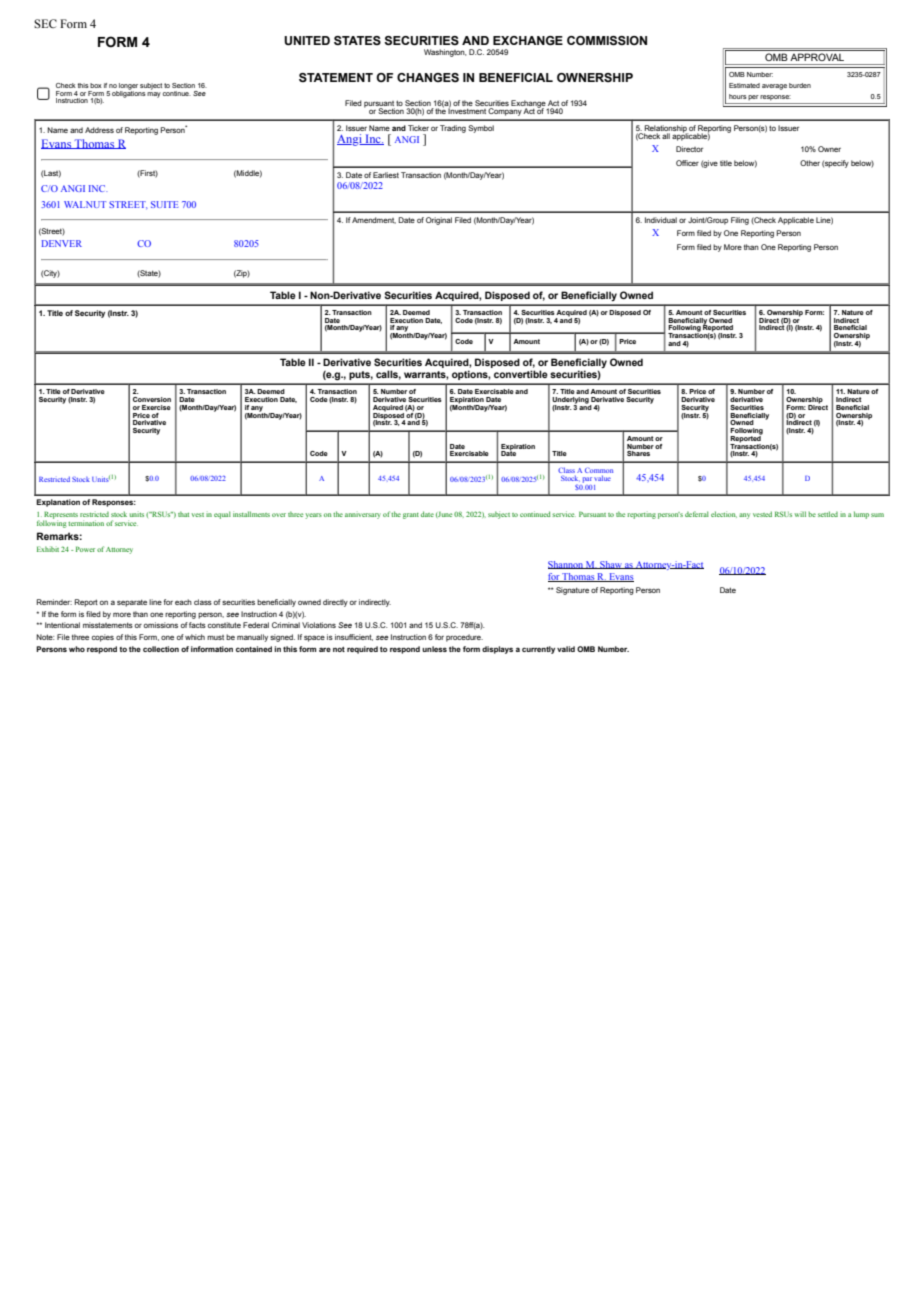 This page has width=924, height=1308. Describe the element at coordinates (800, 85) in the page. I see `burden` at that location.
